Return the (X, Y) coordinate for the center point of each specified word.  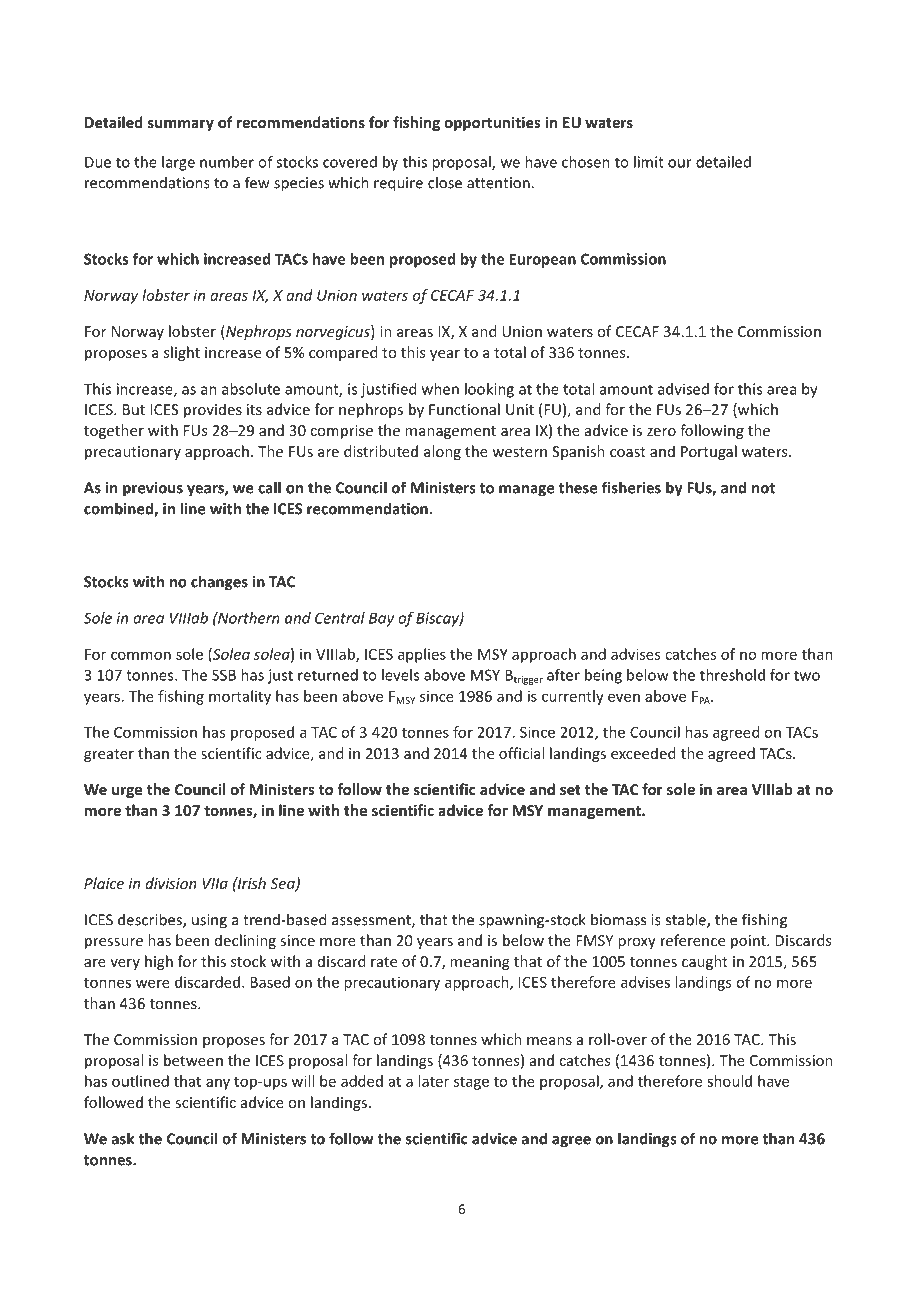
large (178, 163)
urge (127, 792)
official (521, 753)
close (445, 182)
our (680, 163)
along (442, 452)
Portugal (709, 452)
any (218, 1084)
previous (153, 489)
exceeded (643, 753)
